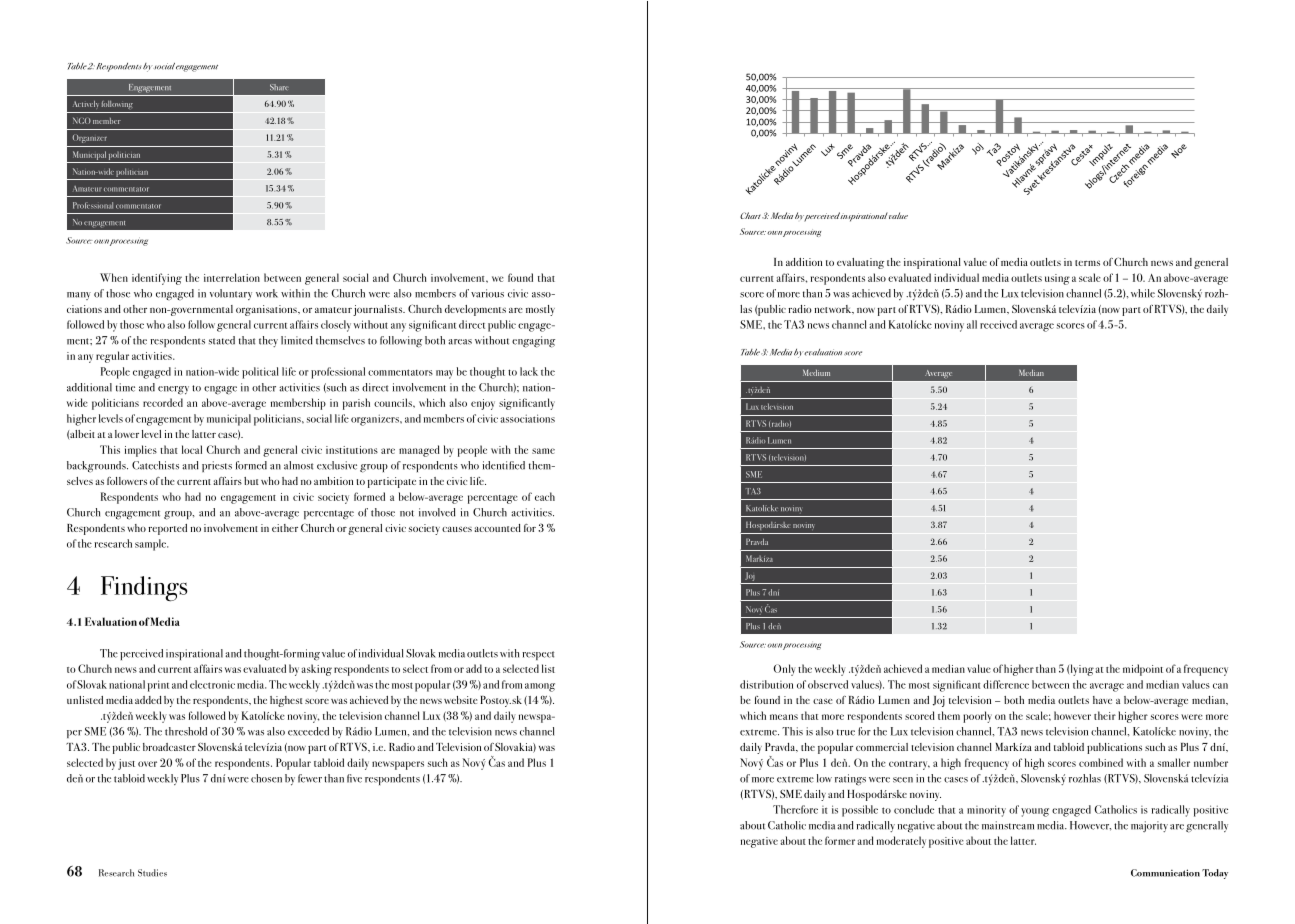  What do you see at coordinates (217, 466) in the screenshot?
I see `priests` at bounding box center [217, 466].
